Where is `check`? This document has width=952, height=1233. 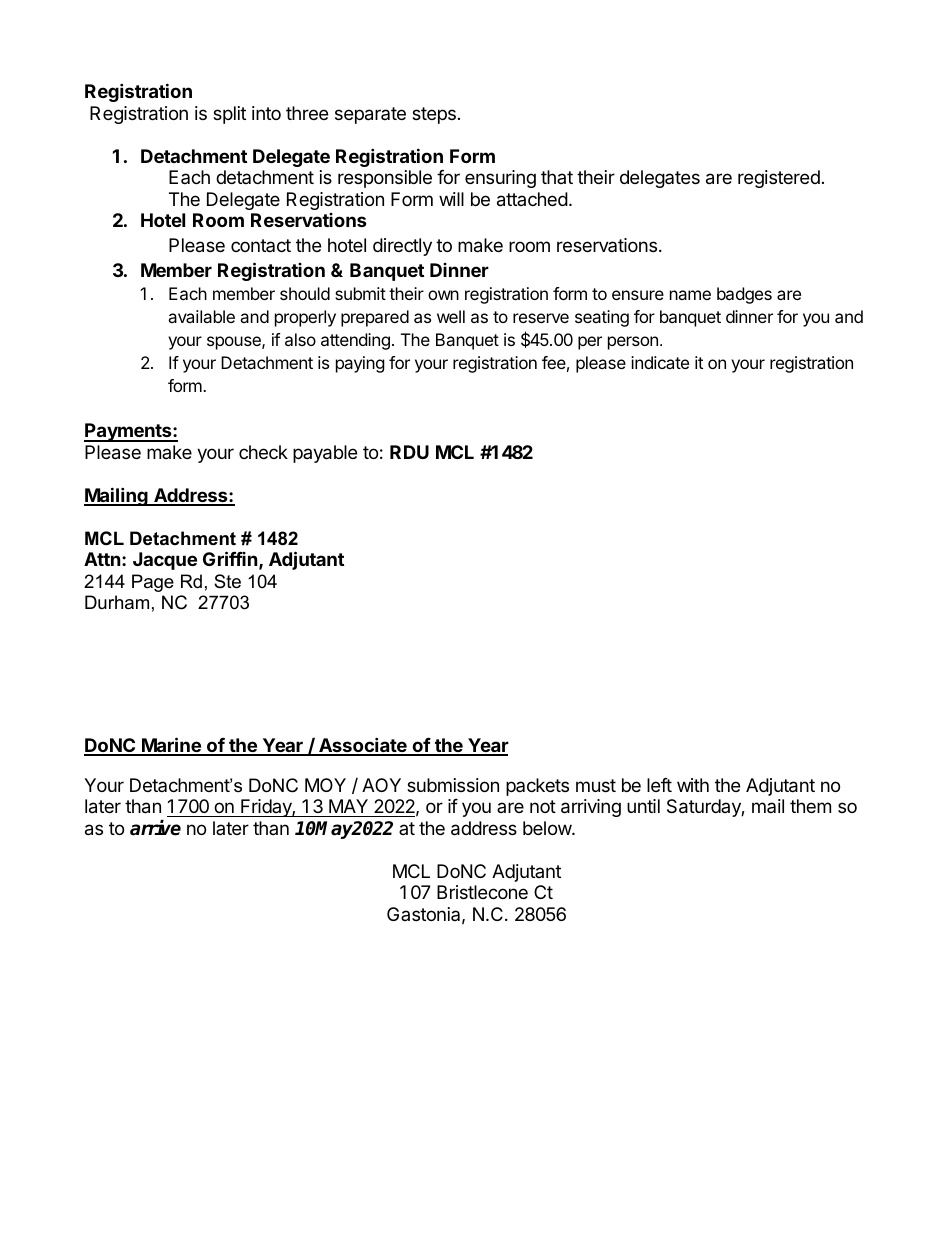
check is located at coordinates (263, 452).
